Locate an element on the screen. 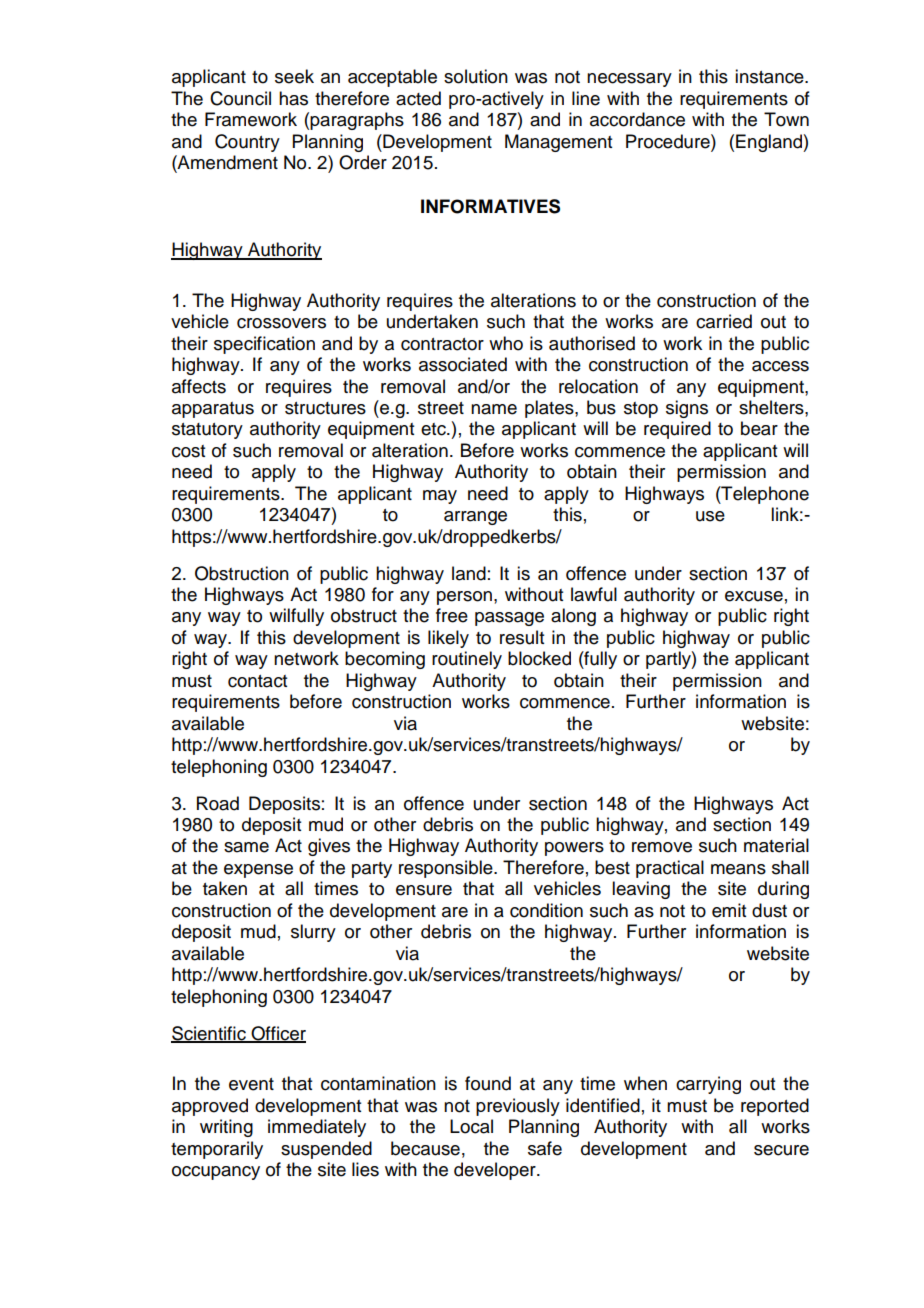 This screenshot has height=1308, width=924. contact is located at coordinates (257, 681).
